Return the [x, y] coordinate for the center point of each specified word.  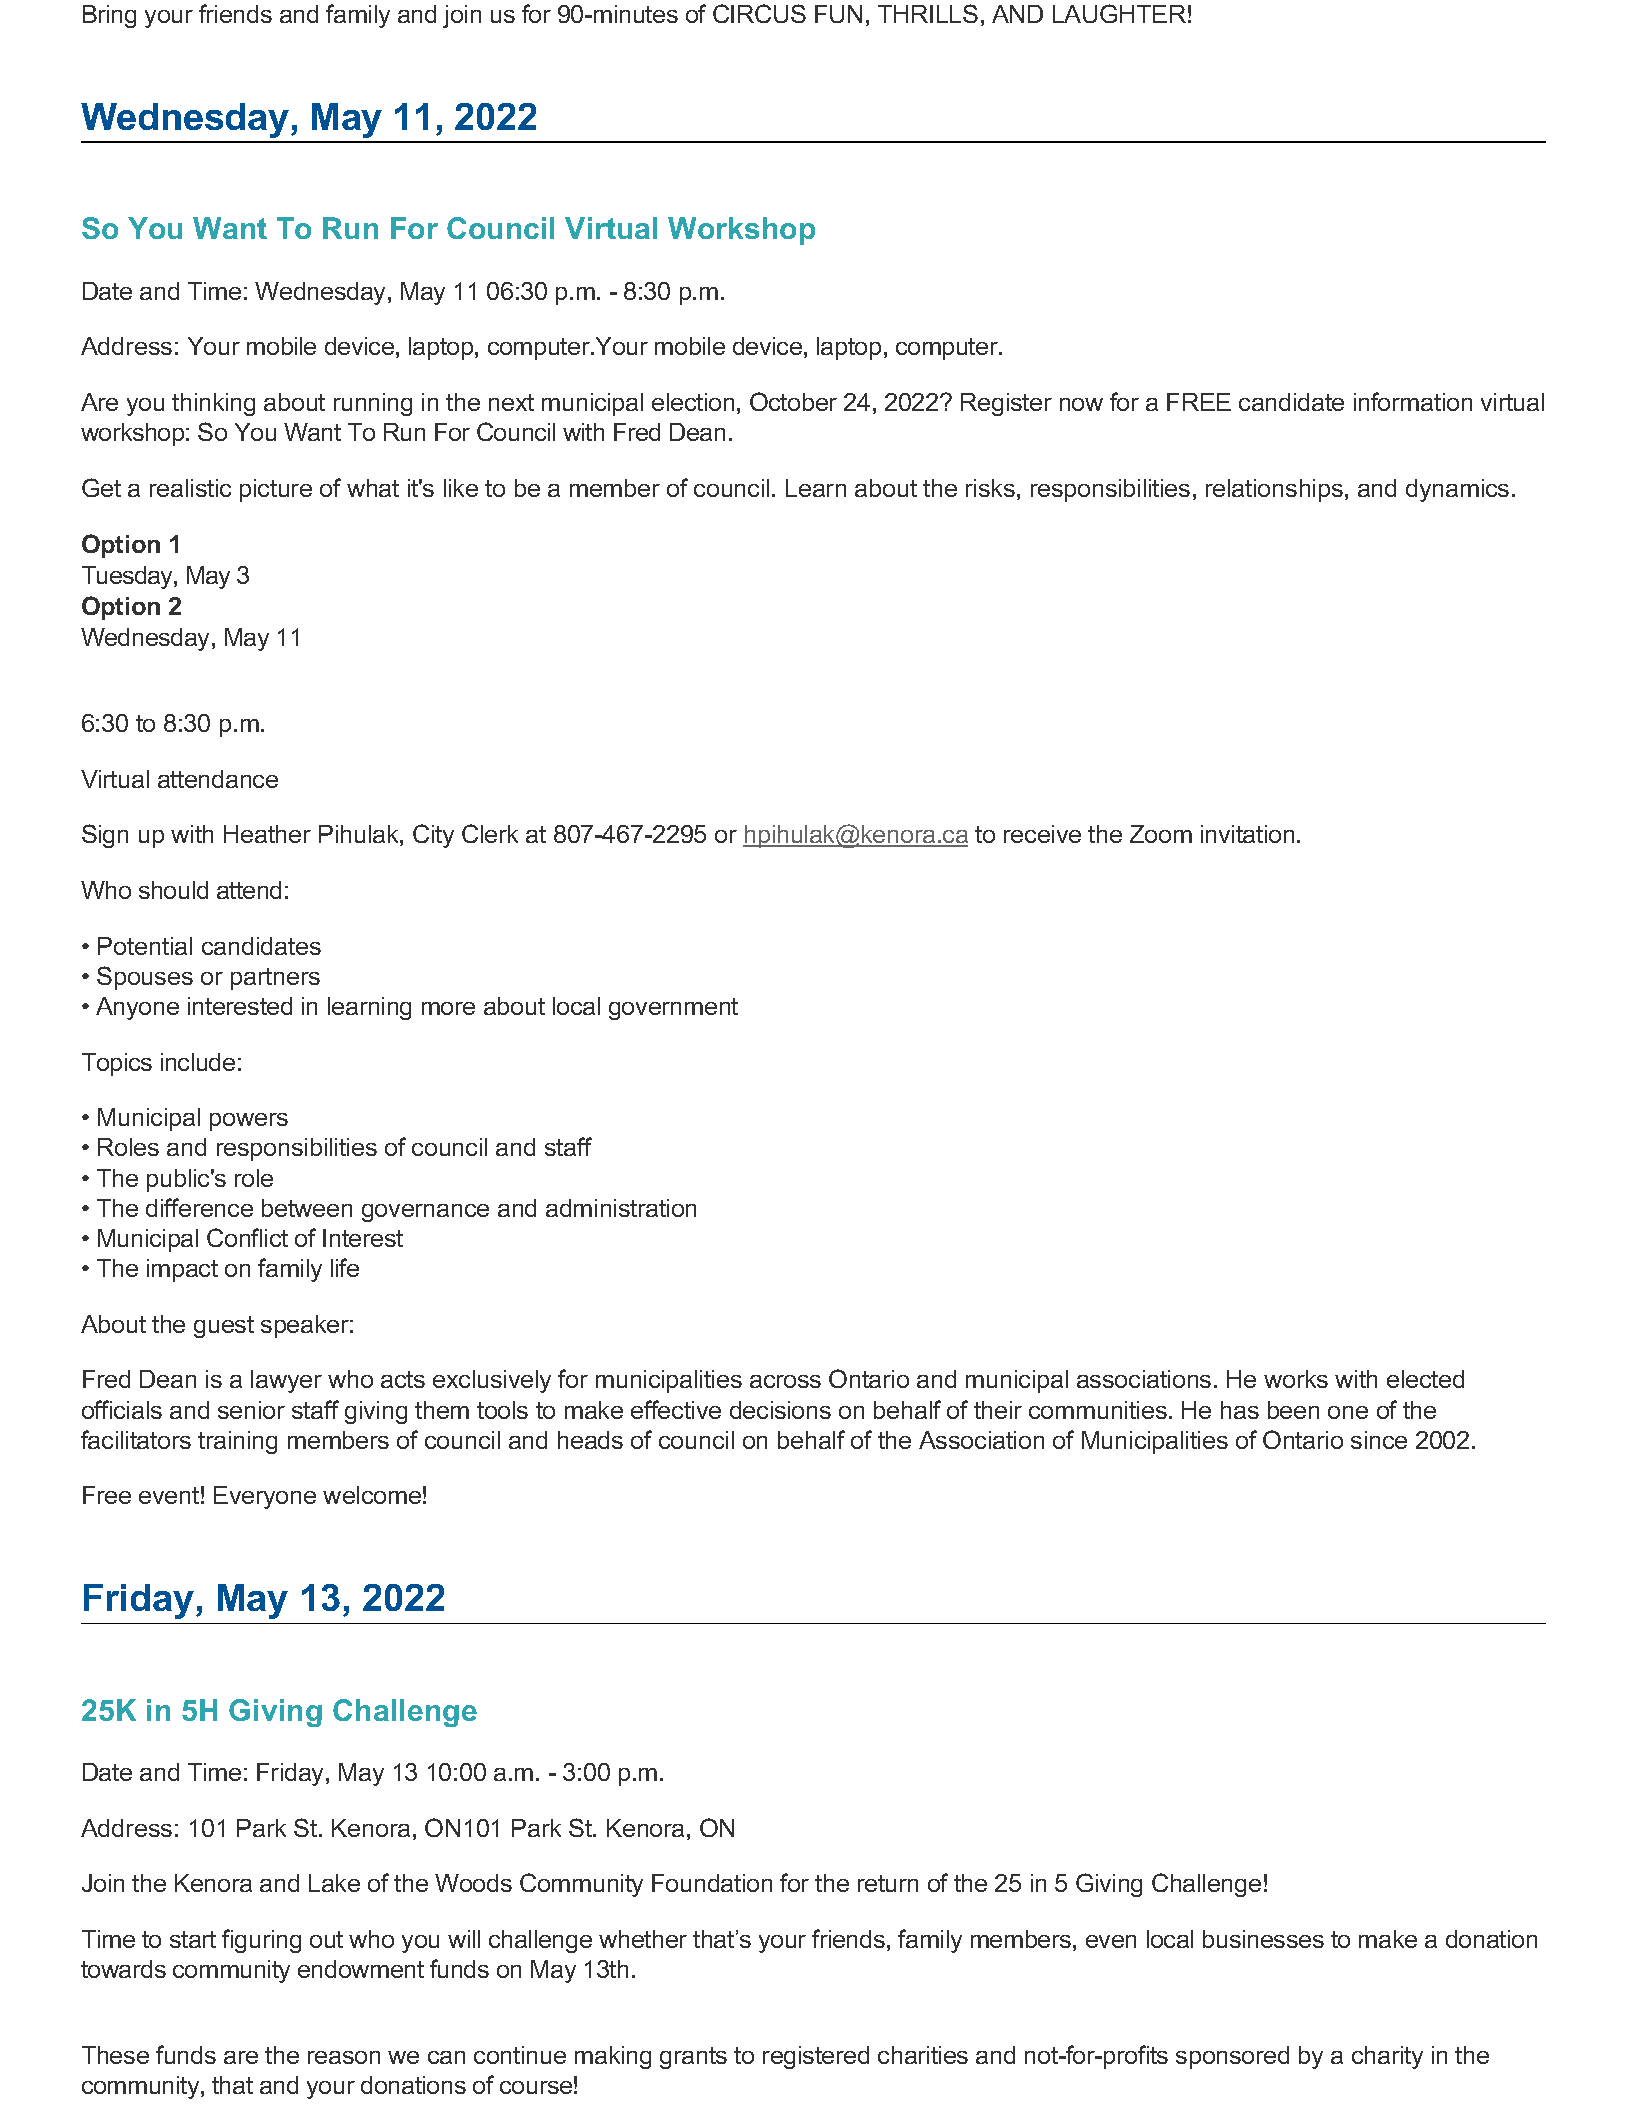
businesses [1263, 1939]
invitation [1247, 834]
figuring [261, 1941]
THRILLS [928, 13]
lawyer [286, 1381]
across [785, 1381]
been [1293, 1410]
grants [693, 2058]
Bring [109, 16]
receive [1042, 834]
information [1413, 401]
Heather [267, 834]
